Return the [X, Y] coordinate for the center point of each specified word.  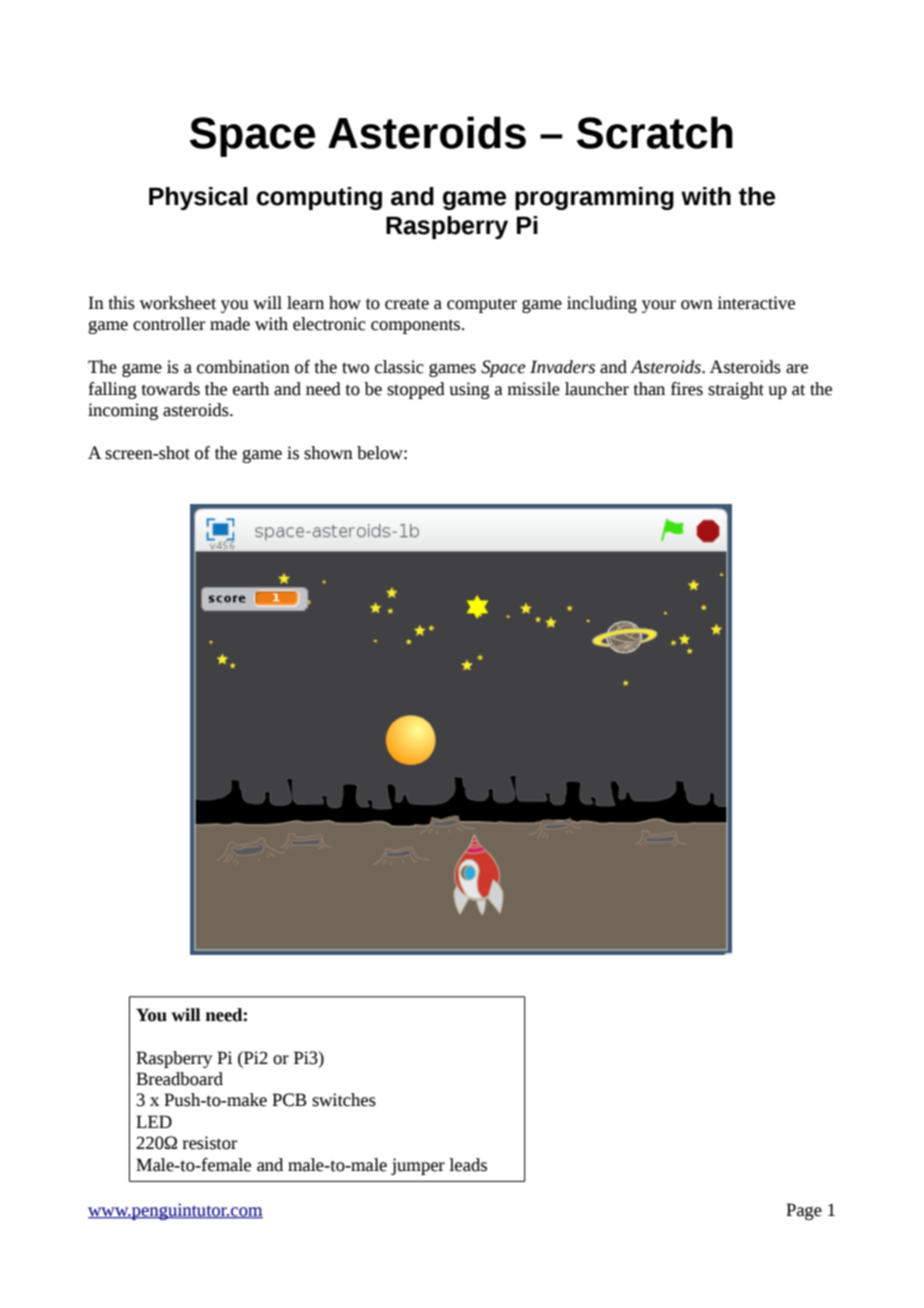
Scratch [655, 132]
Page [804, 1211]
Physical [198, 198]
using [469, 390]
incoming [123, 411]
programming [594, 198]
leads [468, 1165]
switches [344, 1100]
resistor [209, 1143]
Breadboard [179, 1079]
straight [736, 390]
